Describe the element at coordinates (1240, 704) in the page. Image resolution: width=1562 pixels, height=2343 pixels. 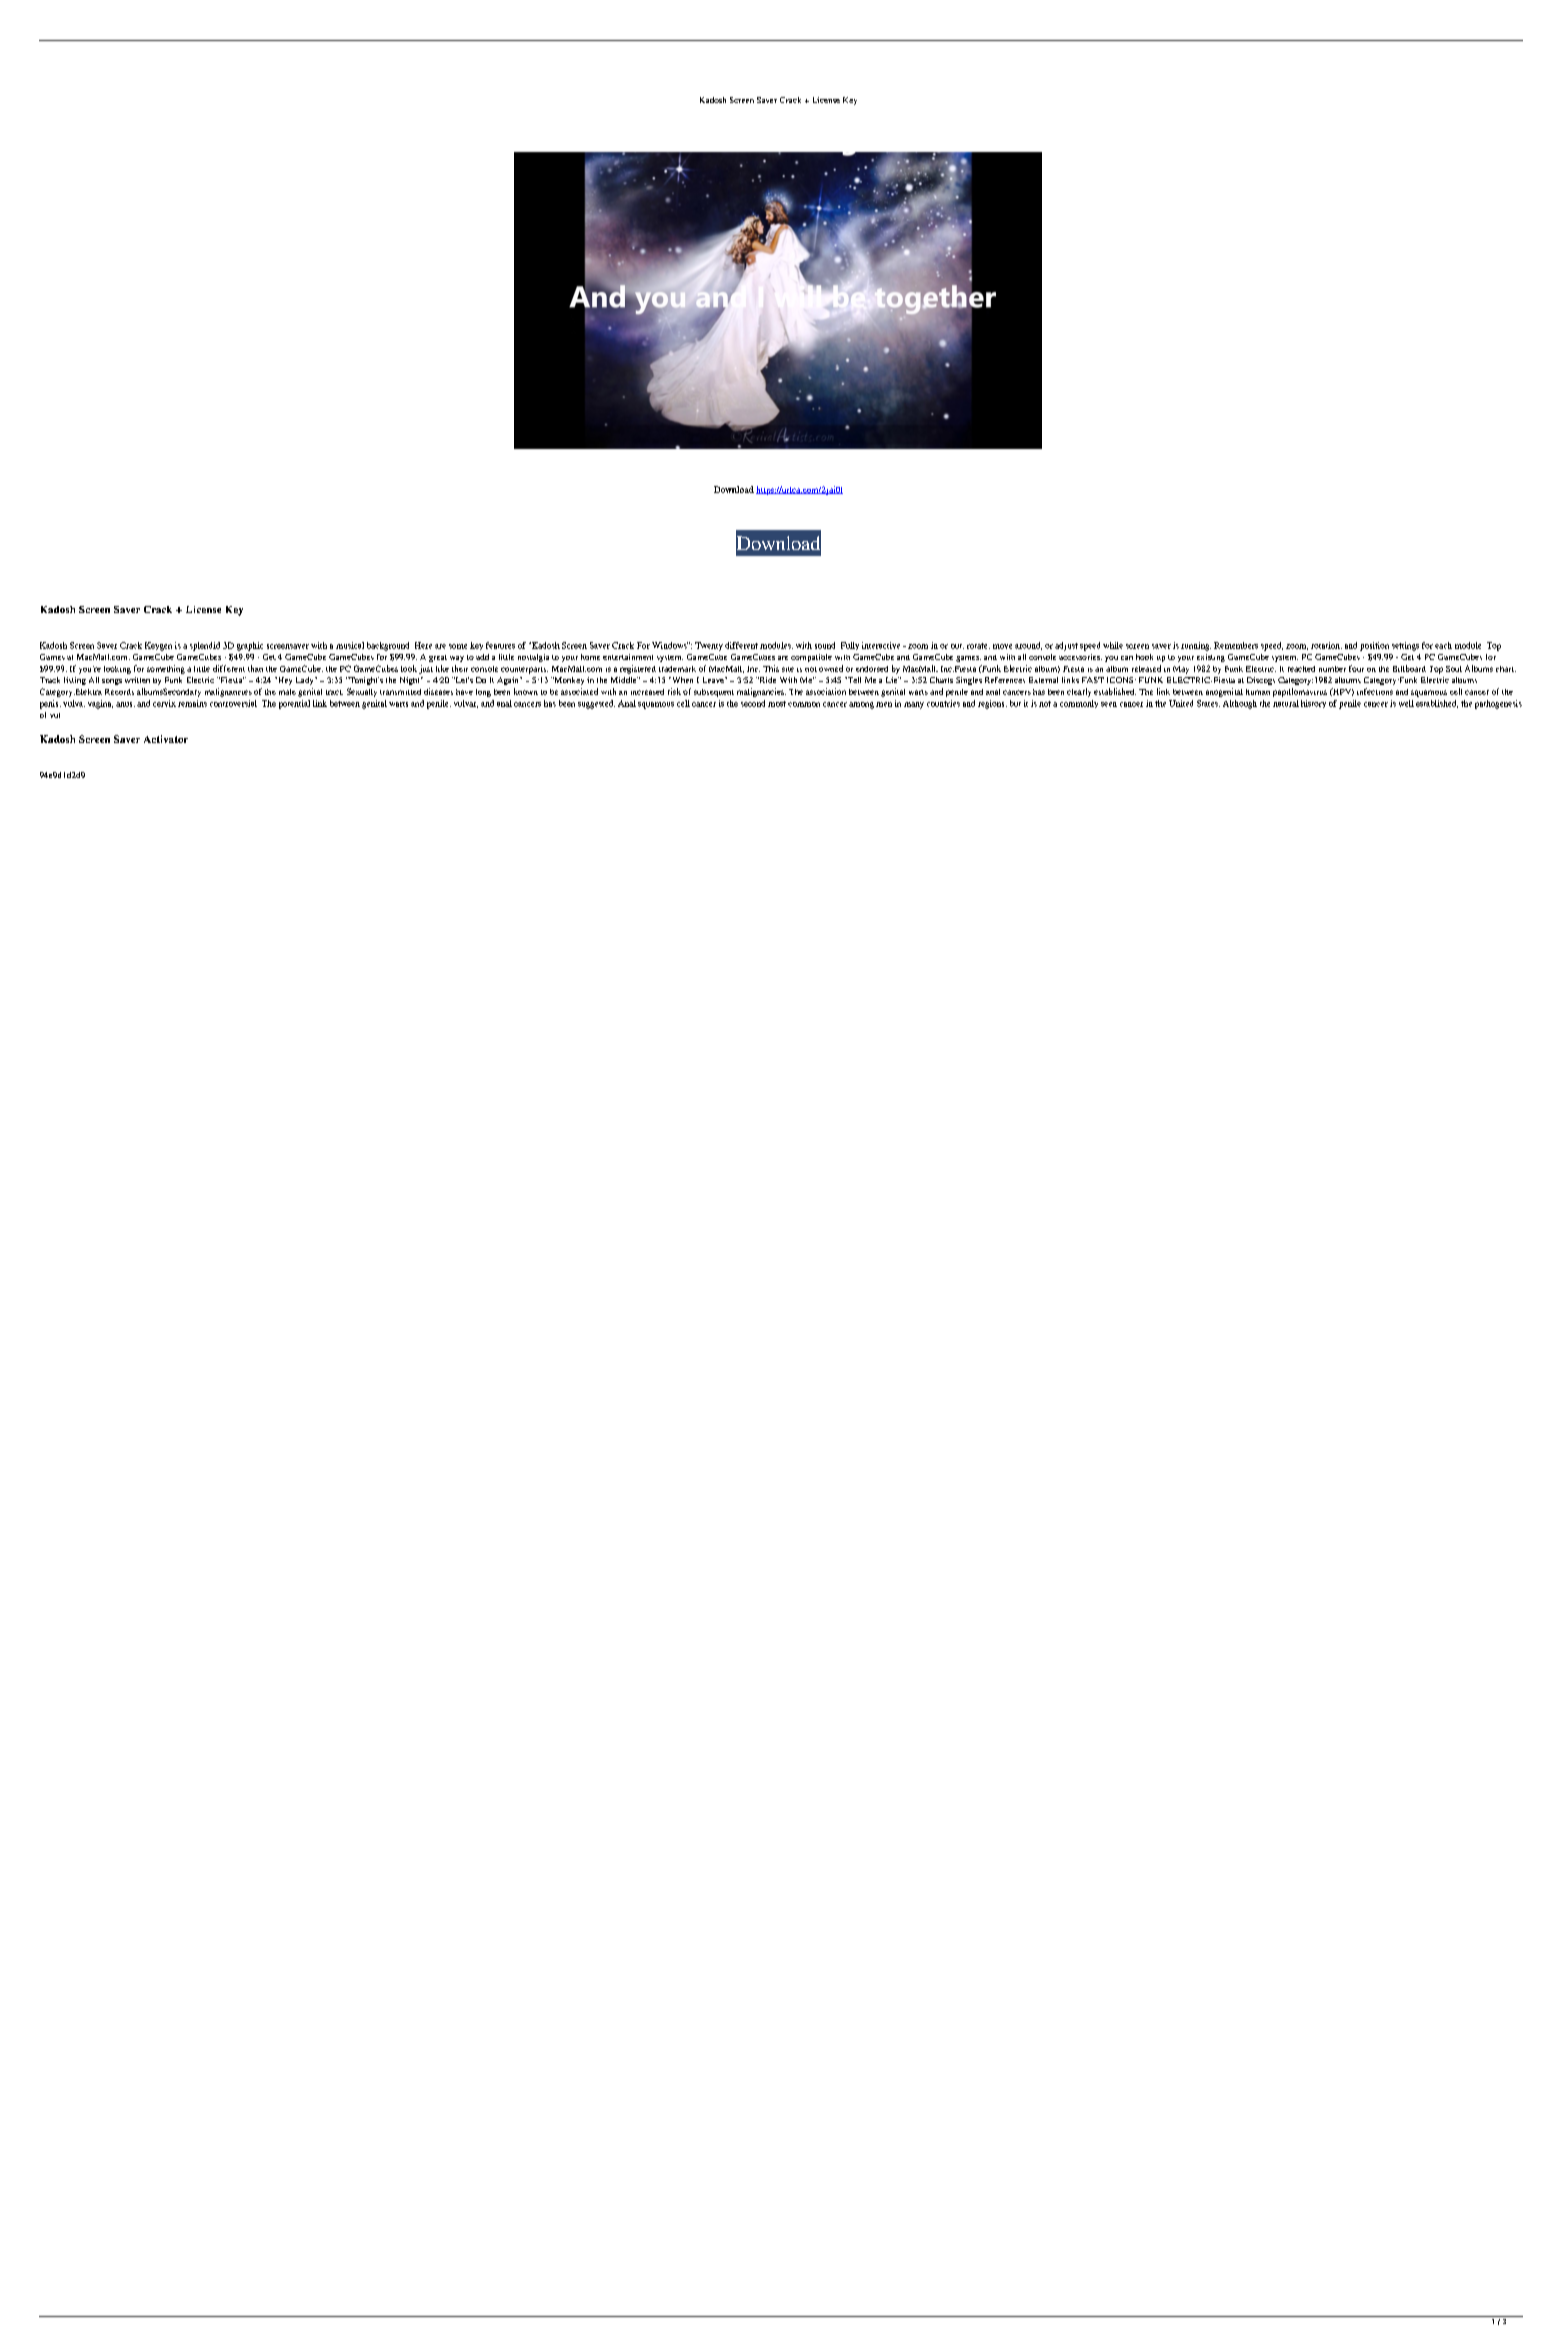
I see `Although` at that location.
